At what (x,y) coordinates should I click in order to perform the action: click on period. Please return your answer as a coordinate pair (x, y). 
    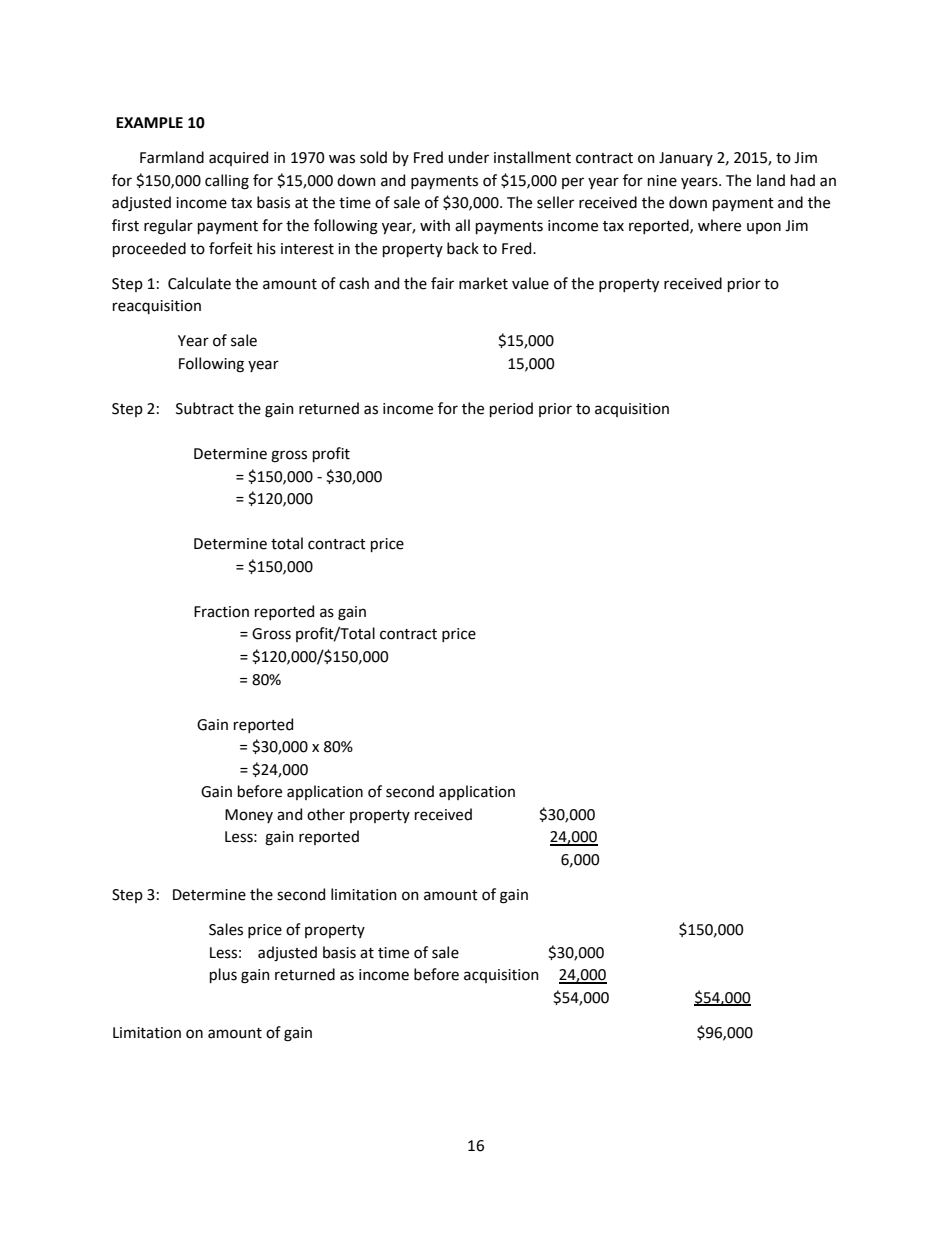
    Looking at the image, I should click on (511, 409).
